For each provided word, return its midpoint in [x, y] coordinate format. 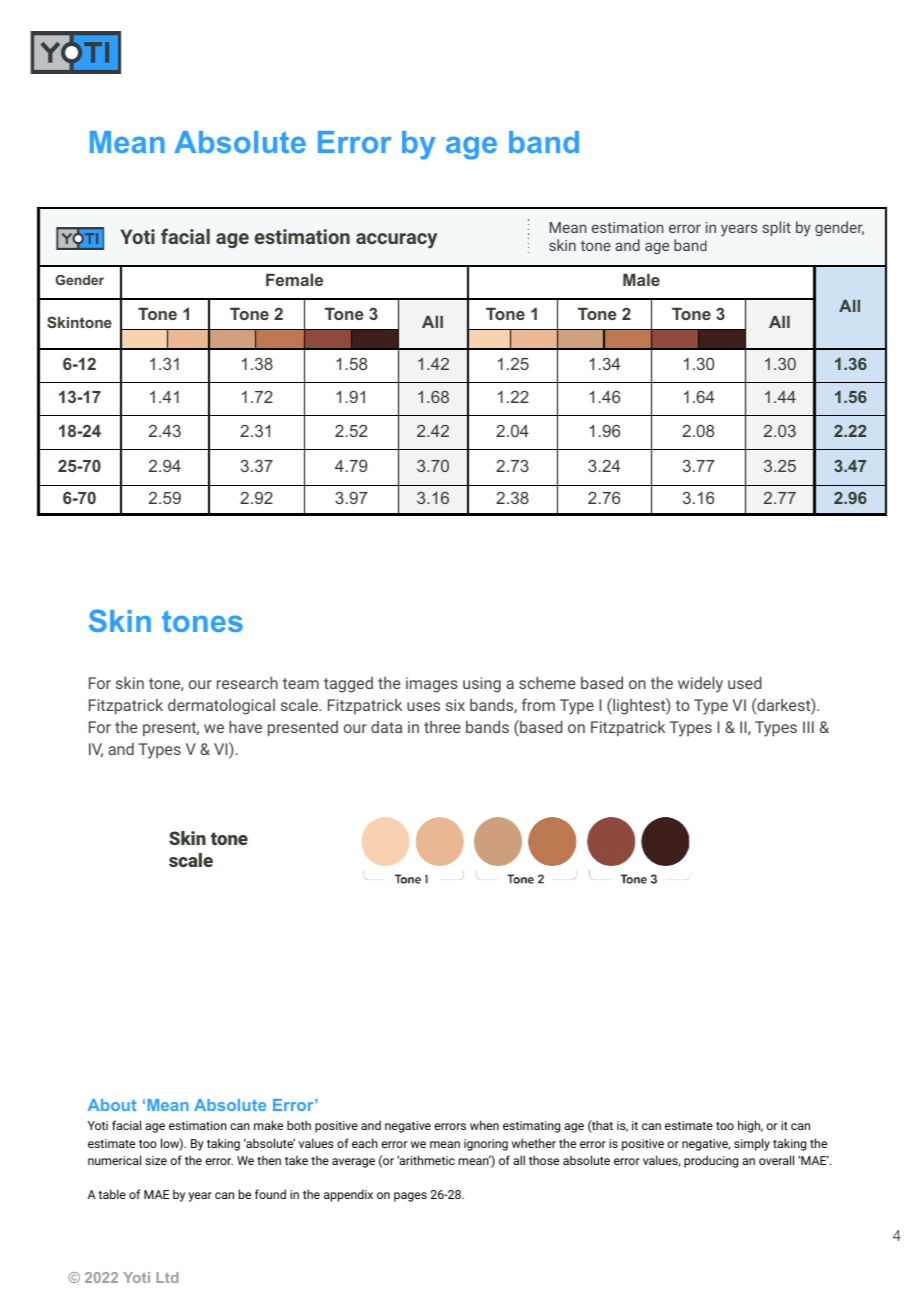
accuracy [396, 241]
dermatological [221, 707]
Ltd [167, 1277]
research [247, 683]
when [484, 1125]
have [245, 727]
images [432, 685]
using [482, 685]
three [442, 727]
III [808, 727]
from [538, 704]
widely [700, 685]
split [777, 228]
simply [752, 1144]
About [112, 1105]
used [745, 683]
